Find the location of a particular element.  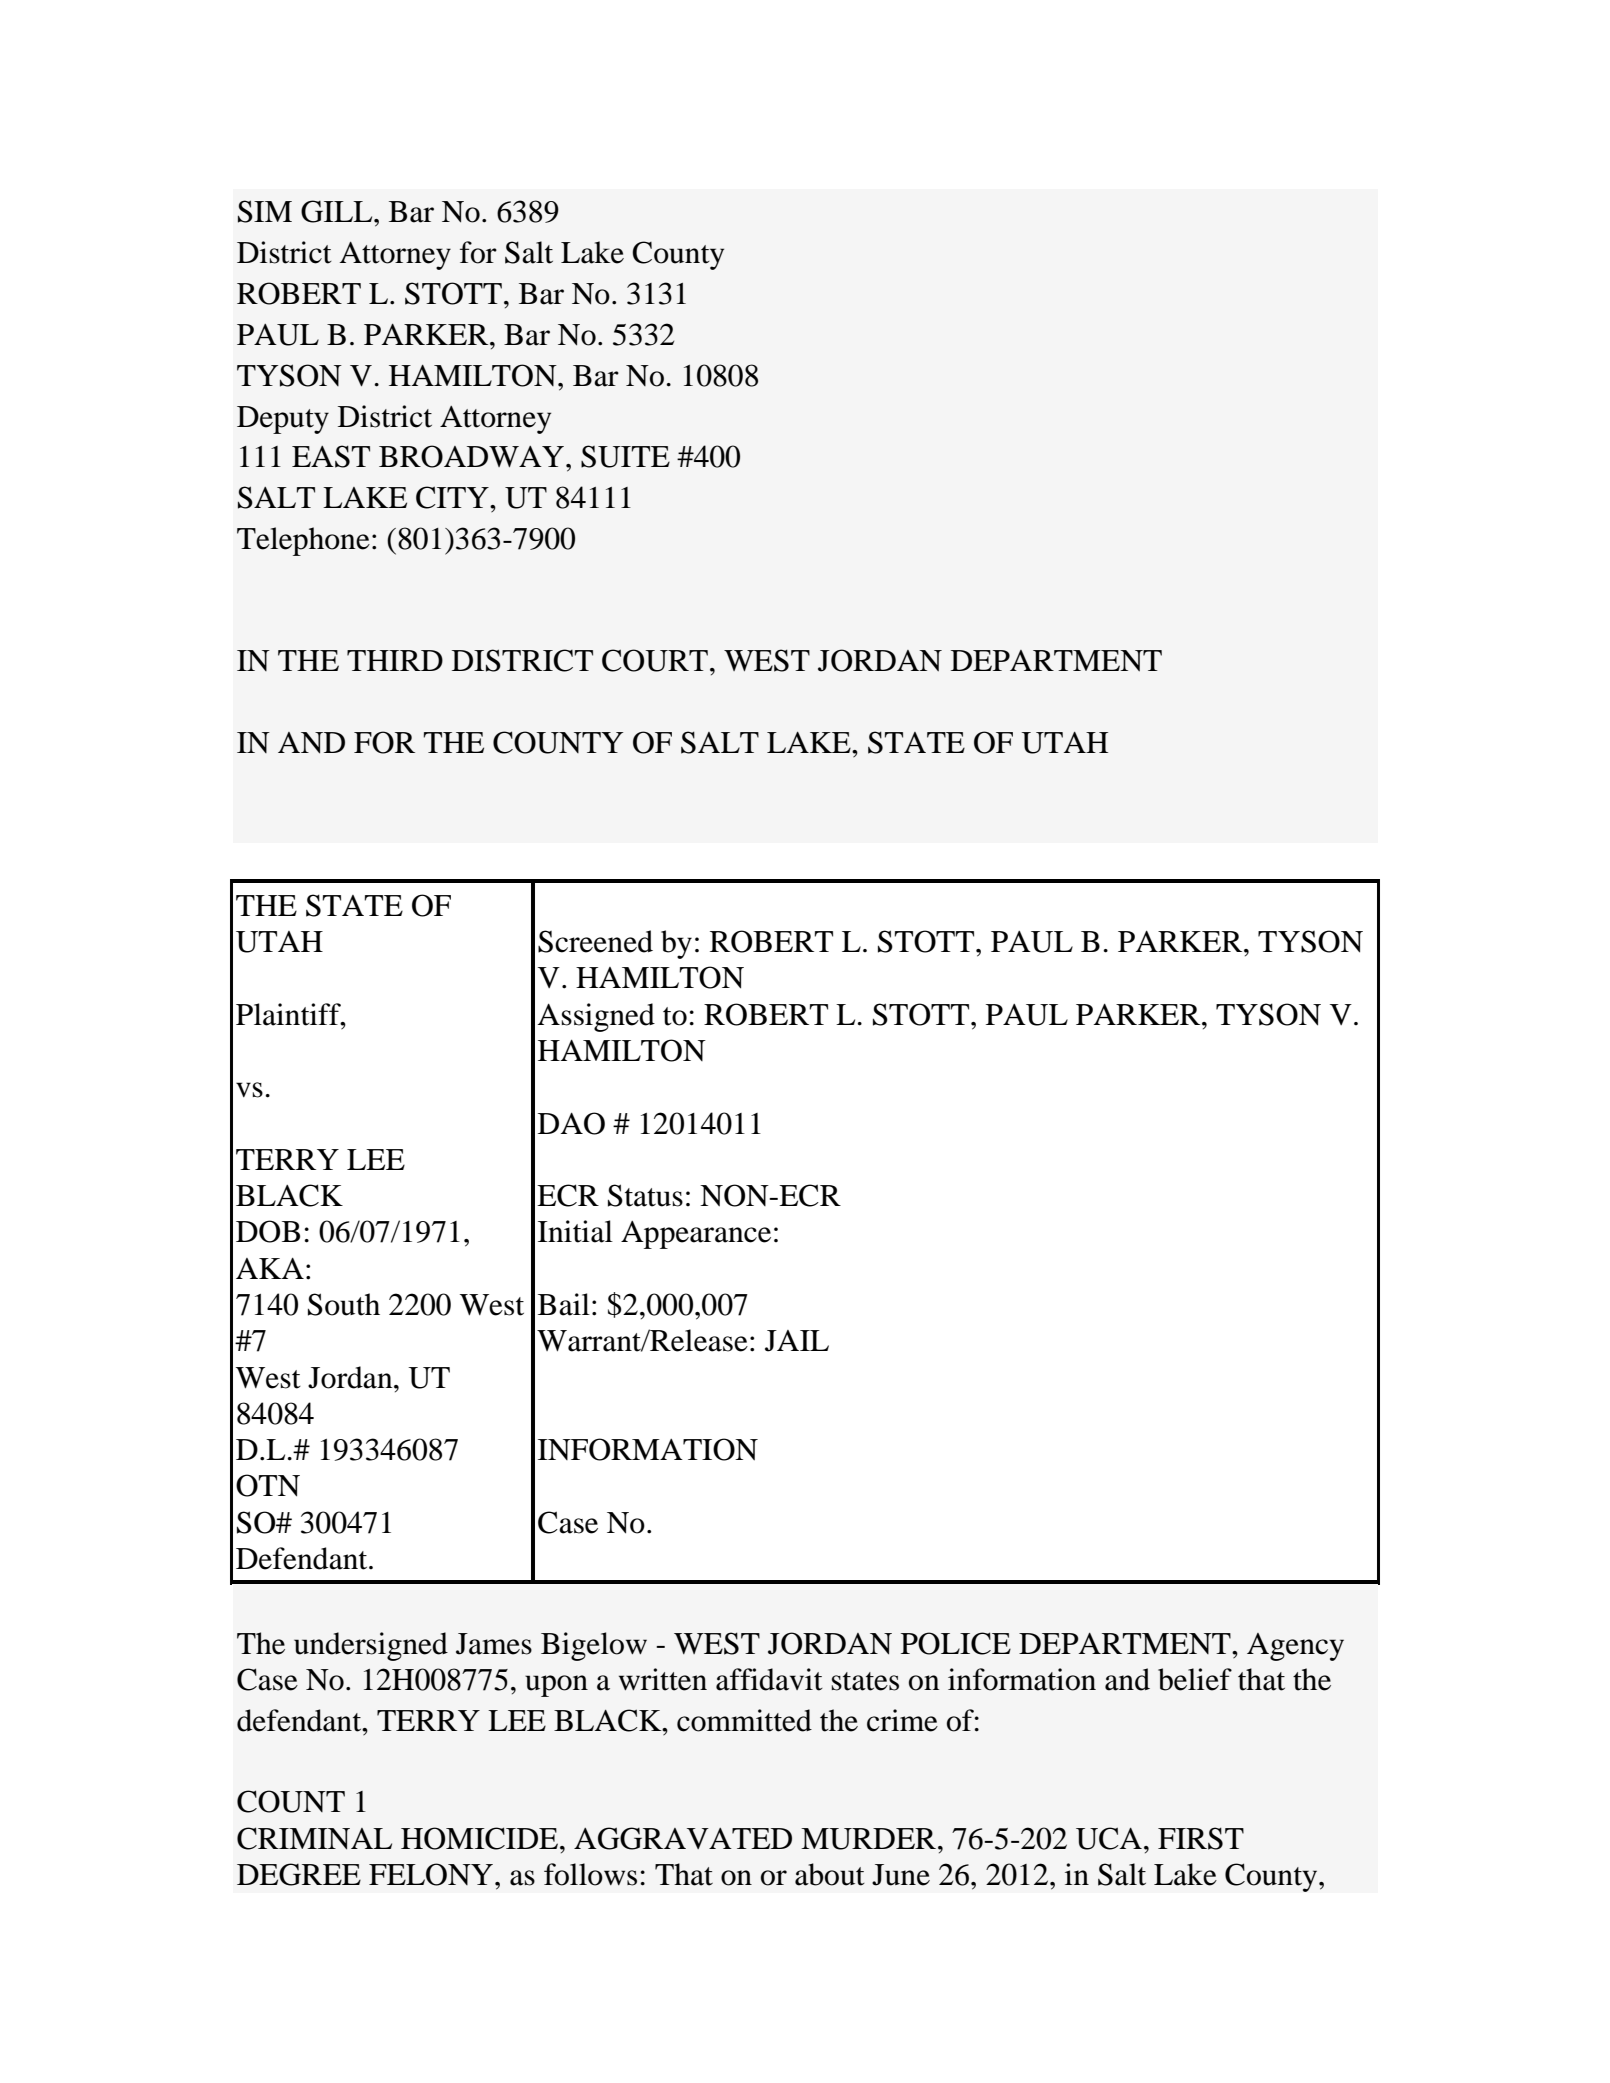

about is located at coordinates (830, 1874).
